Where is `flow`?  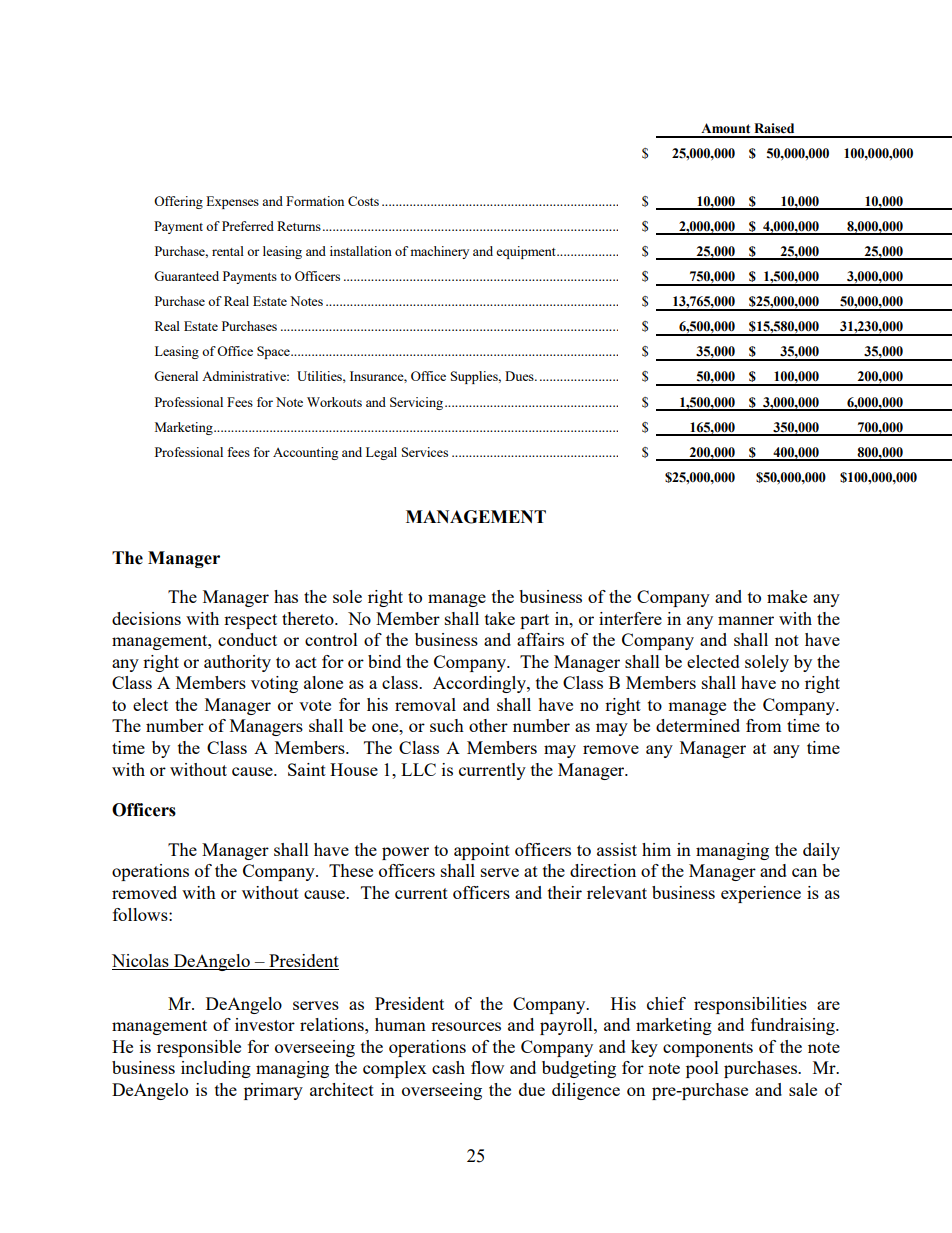
flow is located at coordinates (487, 1067).
